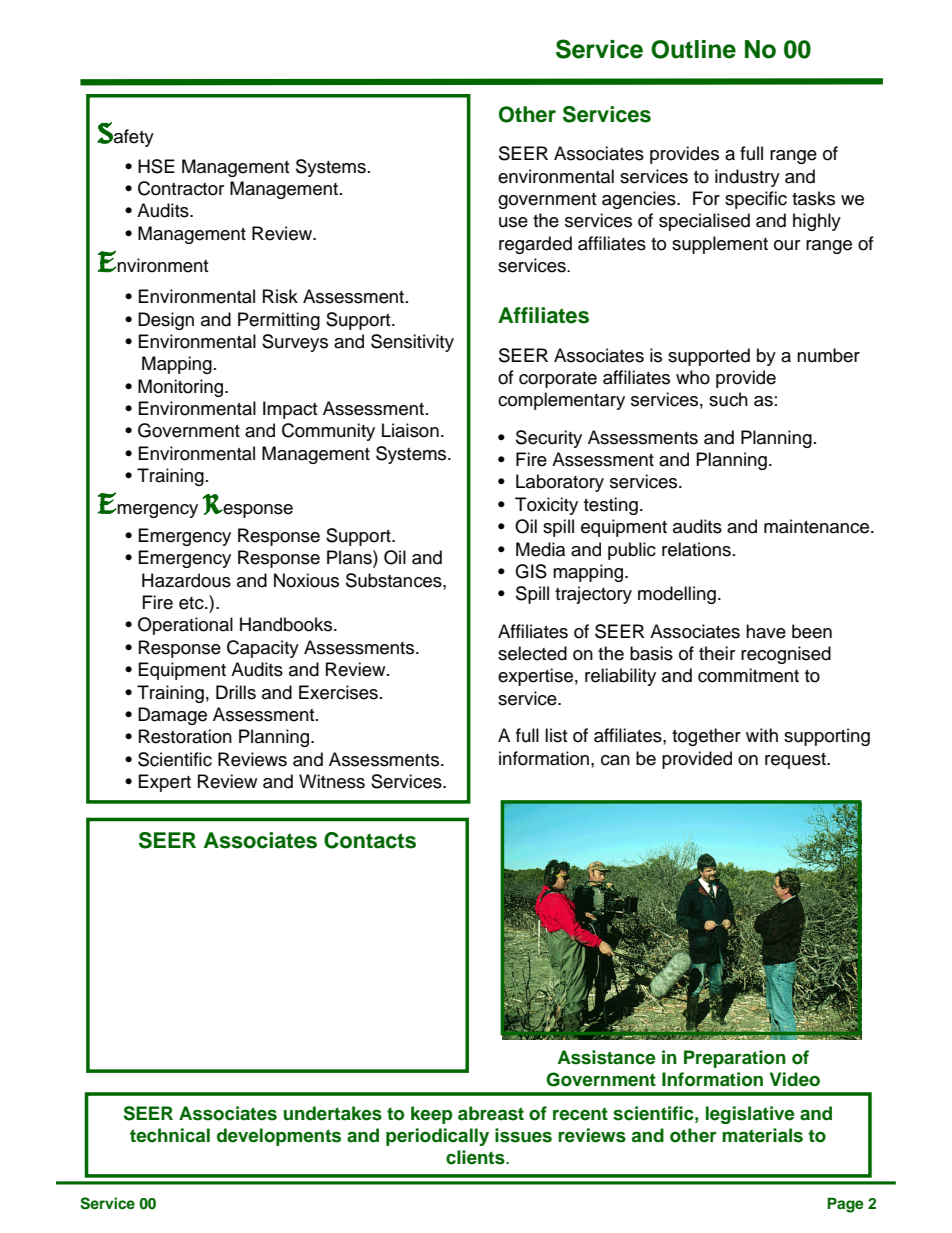 This document has height=1233, width=952. What do you see at coordinates (762, 1135) in the document?
I see `materials` at bounding box center [762, 1135].
